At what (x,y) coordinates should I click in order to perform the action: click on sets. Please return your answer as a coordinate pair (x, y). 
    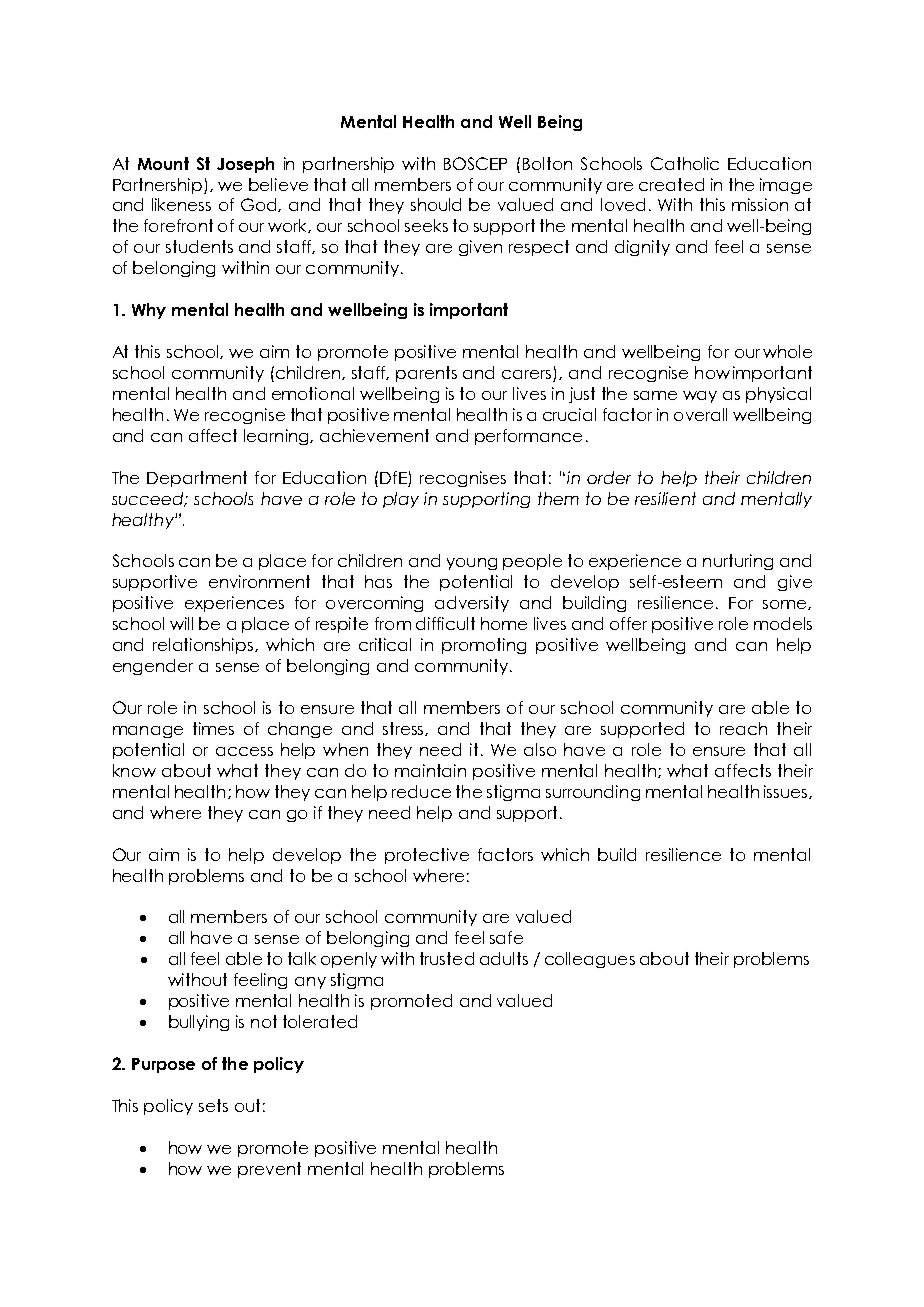
    Looking at the image, I should click on (213, 1105).
